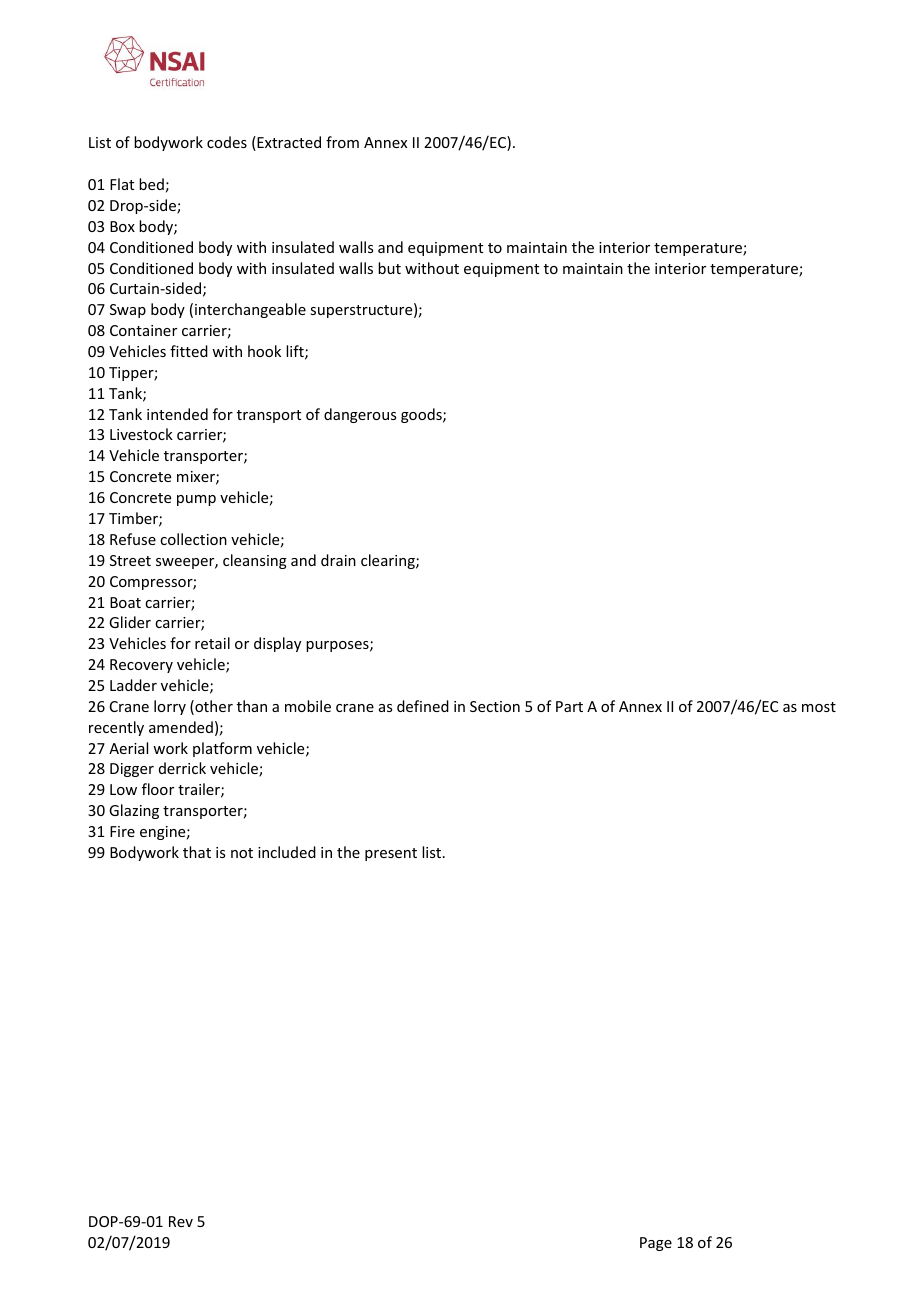 The width and height of the image is (924, 1308). I want to click on lorry, so click(170, 707).
